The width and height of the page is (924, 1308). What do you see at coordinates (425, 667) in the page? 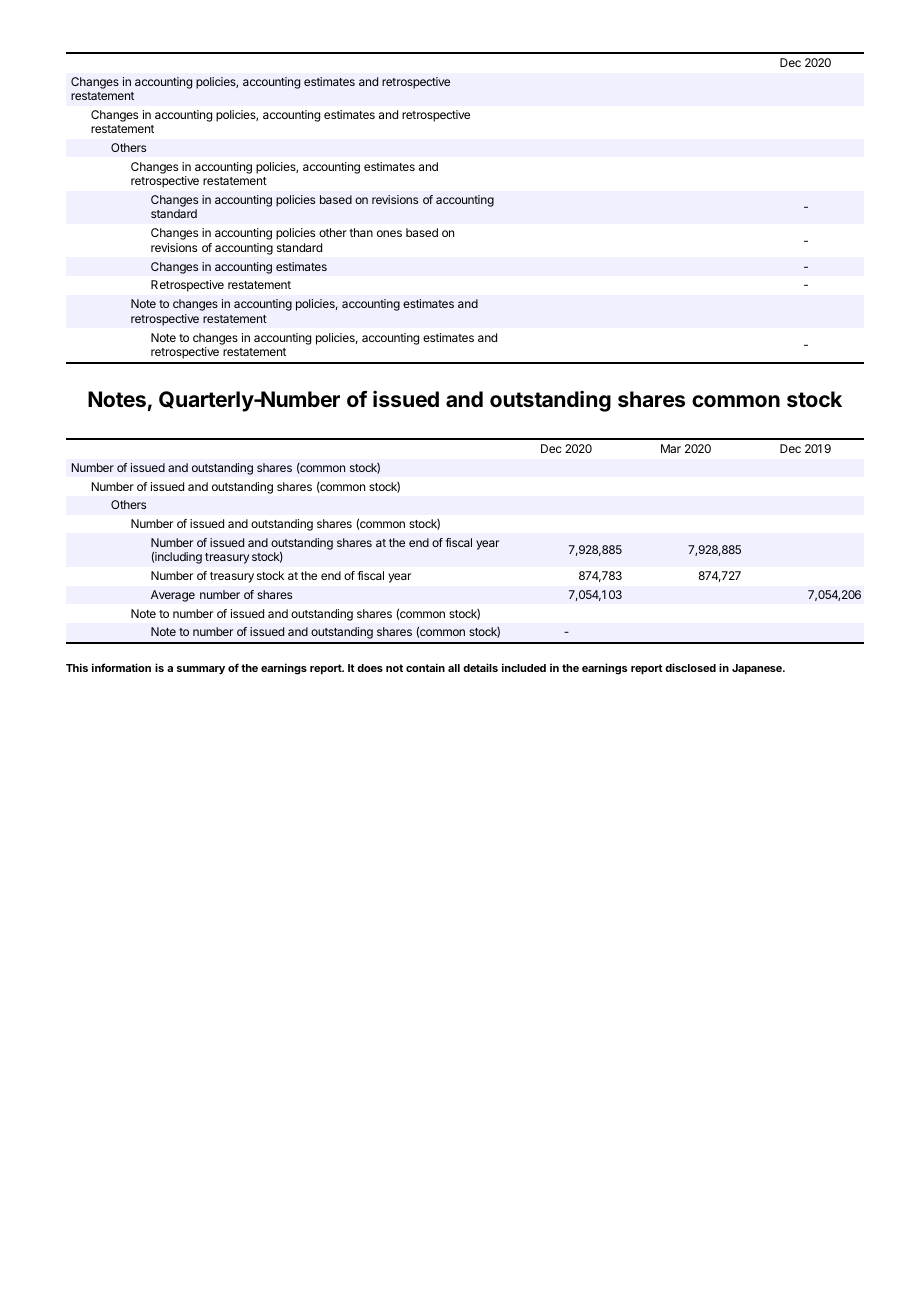
I see `contain` at bounding box center [425, 667].
